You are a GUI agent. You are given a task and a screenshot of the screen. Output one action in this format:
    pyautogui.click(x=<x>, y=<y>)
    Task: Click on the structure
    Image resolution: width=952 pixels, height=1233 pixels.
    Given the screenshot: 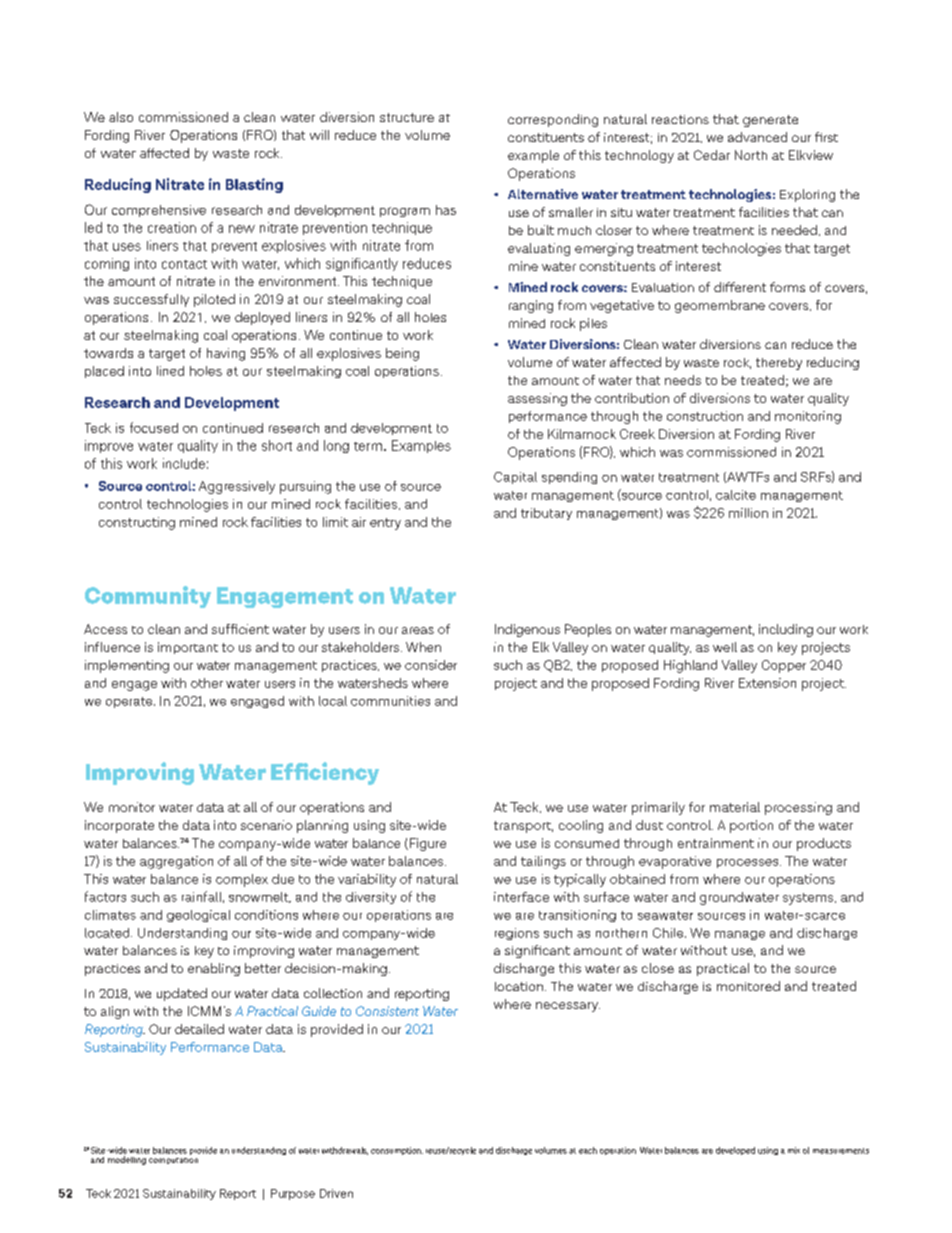 What is the action you would take?
    pyautogui.click(x=407, y=117)
